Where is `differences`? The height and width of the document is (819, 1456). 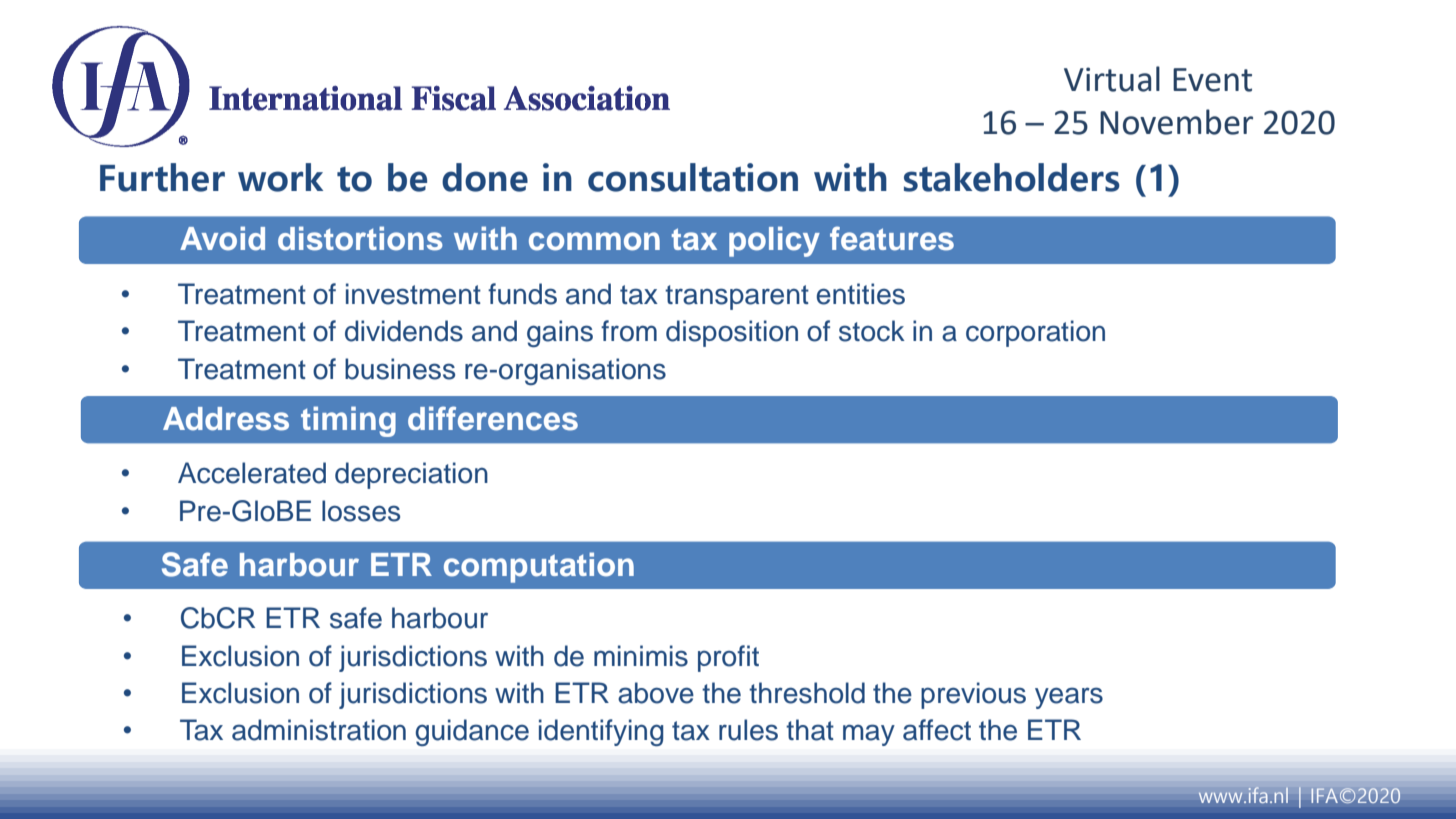
differences is located at coordinates (493, 418).
